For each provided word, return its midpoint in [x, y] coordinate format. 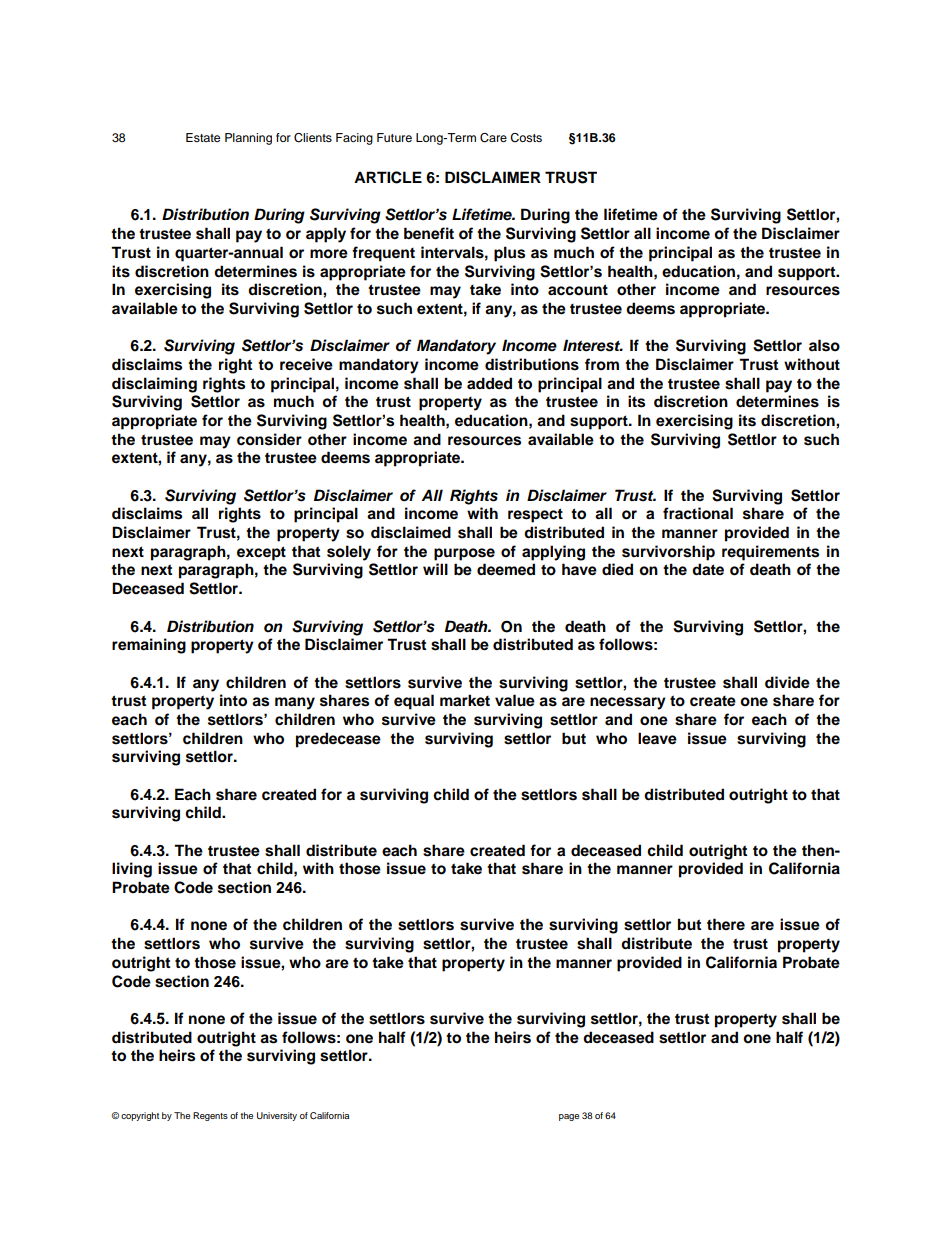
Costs [526, 138]
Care [493, 138]
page [569, 1117]
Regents [210, 1116]
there [726, 924]
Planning [248, 139]
